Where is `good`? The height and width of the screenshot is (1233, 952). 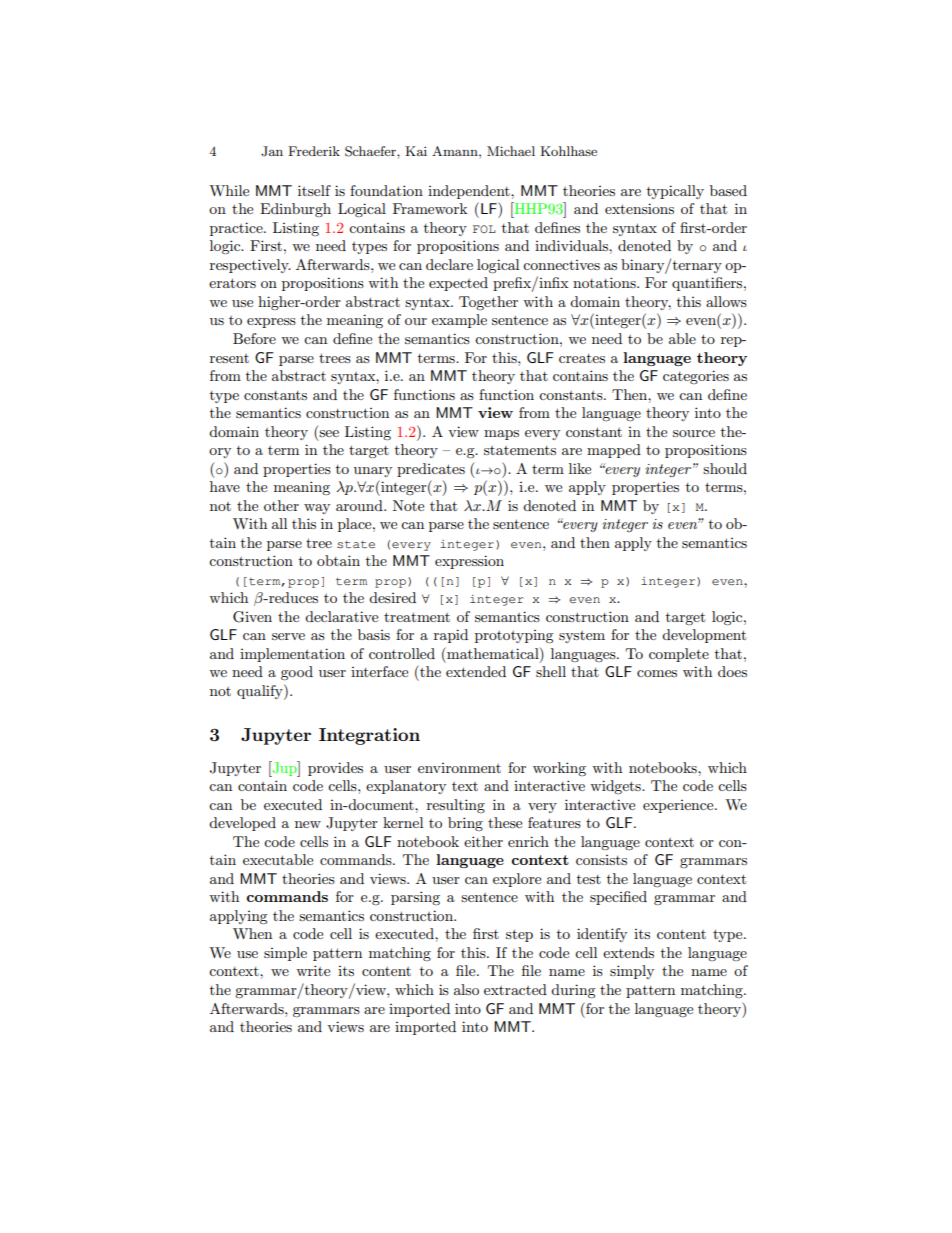 good is located at coordinates (297, 673).
